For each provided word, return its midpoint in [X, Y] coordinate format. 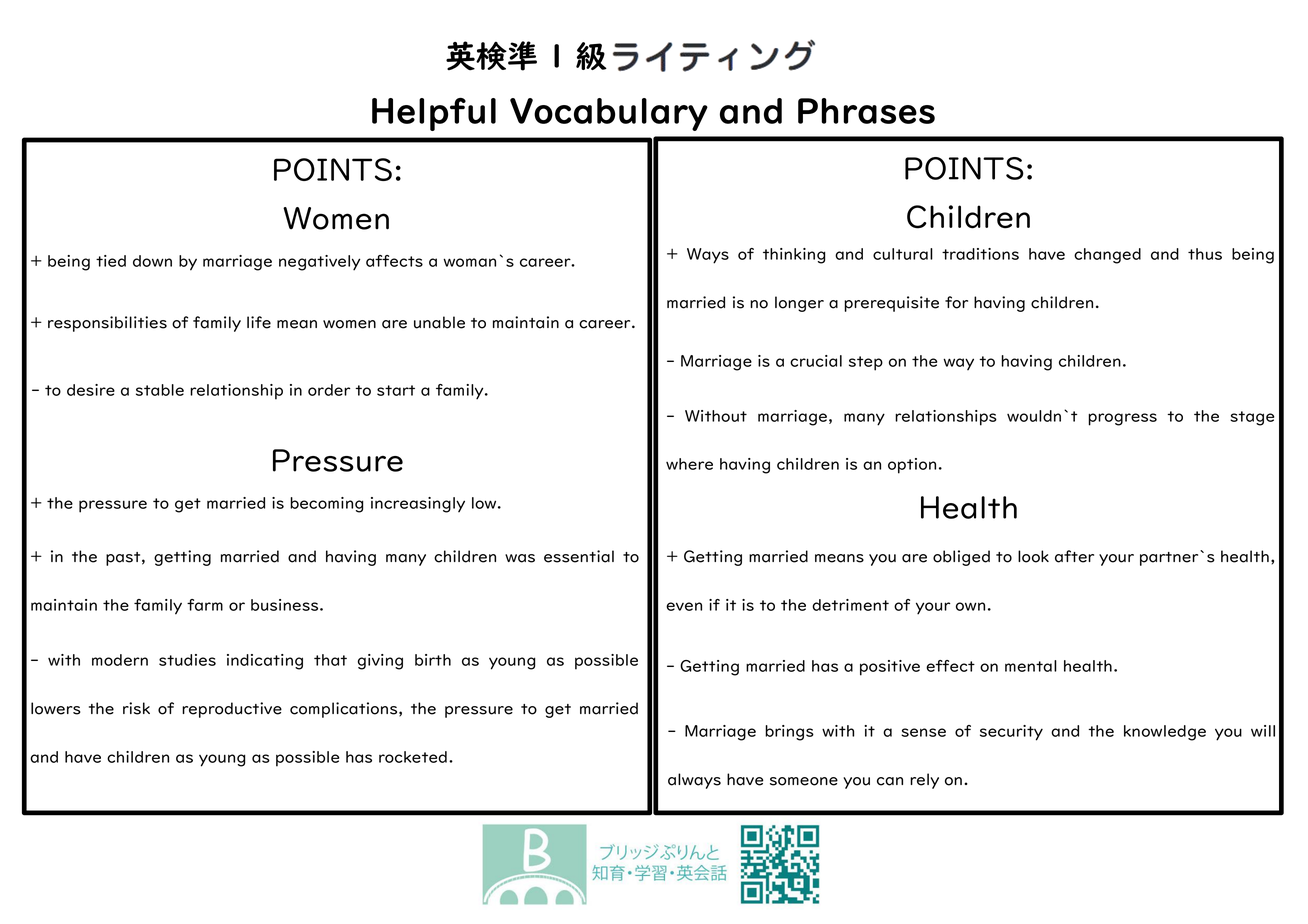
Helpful [434, 114]
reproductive [232, 710]
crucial [816, 361]
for [956, 302]
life [259, 322]
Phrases [866, 111]
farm [205, 605]
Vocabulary [609, 114]
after [1074, 556]
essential [579, 556]
